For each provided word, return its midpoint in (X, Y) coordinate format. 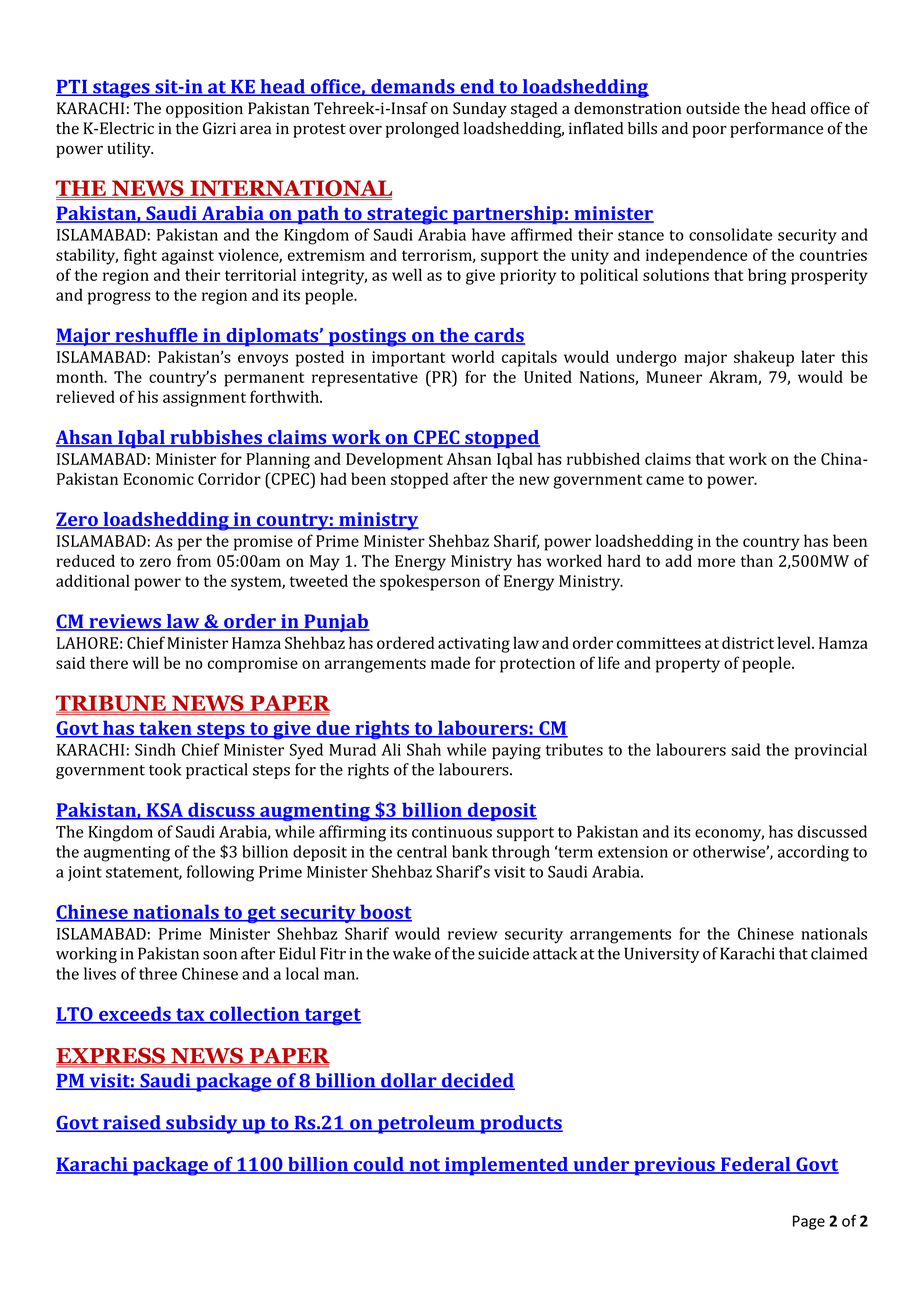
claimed (839, 953)
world (473, 356)
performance (776, 130)
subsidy (202, 1124)
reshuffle (156, 336)
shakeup (764, 358)
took (165, 769)
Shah (424, 749)
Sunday (480, 110)
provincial (831, 751)
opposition (204, 110)
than (756, 560)
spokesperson (430, 582)
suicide (503, 953)
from (194, 560)
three (158, 973)
